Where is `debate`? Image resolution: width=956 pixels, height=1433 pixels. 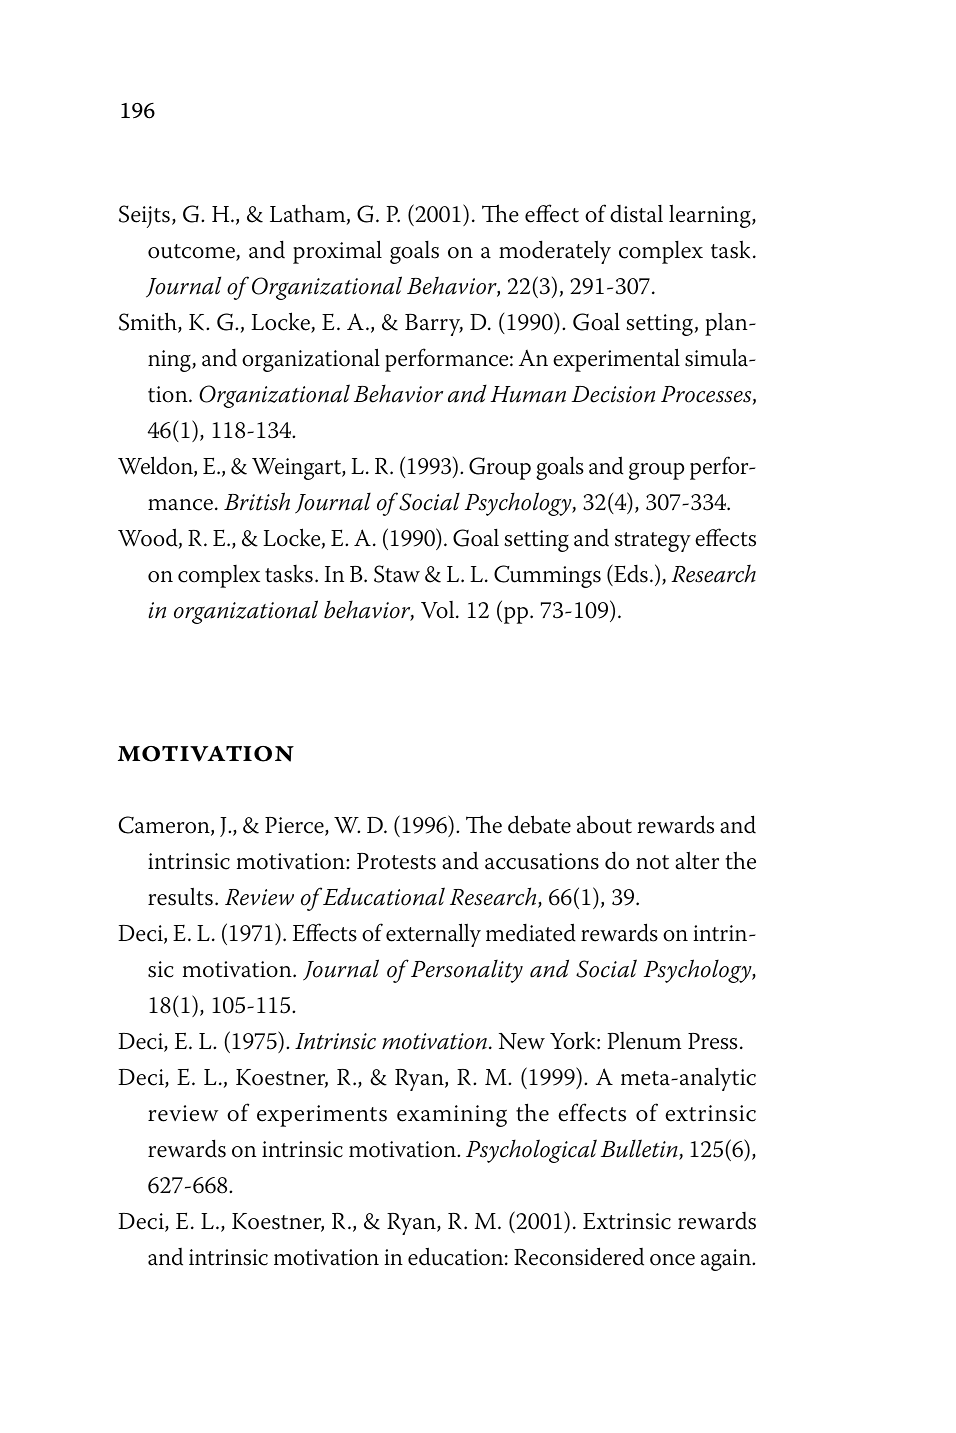
debate is located at coordinates (539, 824).
